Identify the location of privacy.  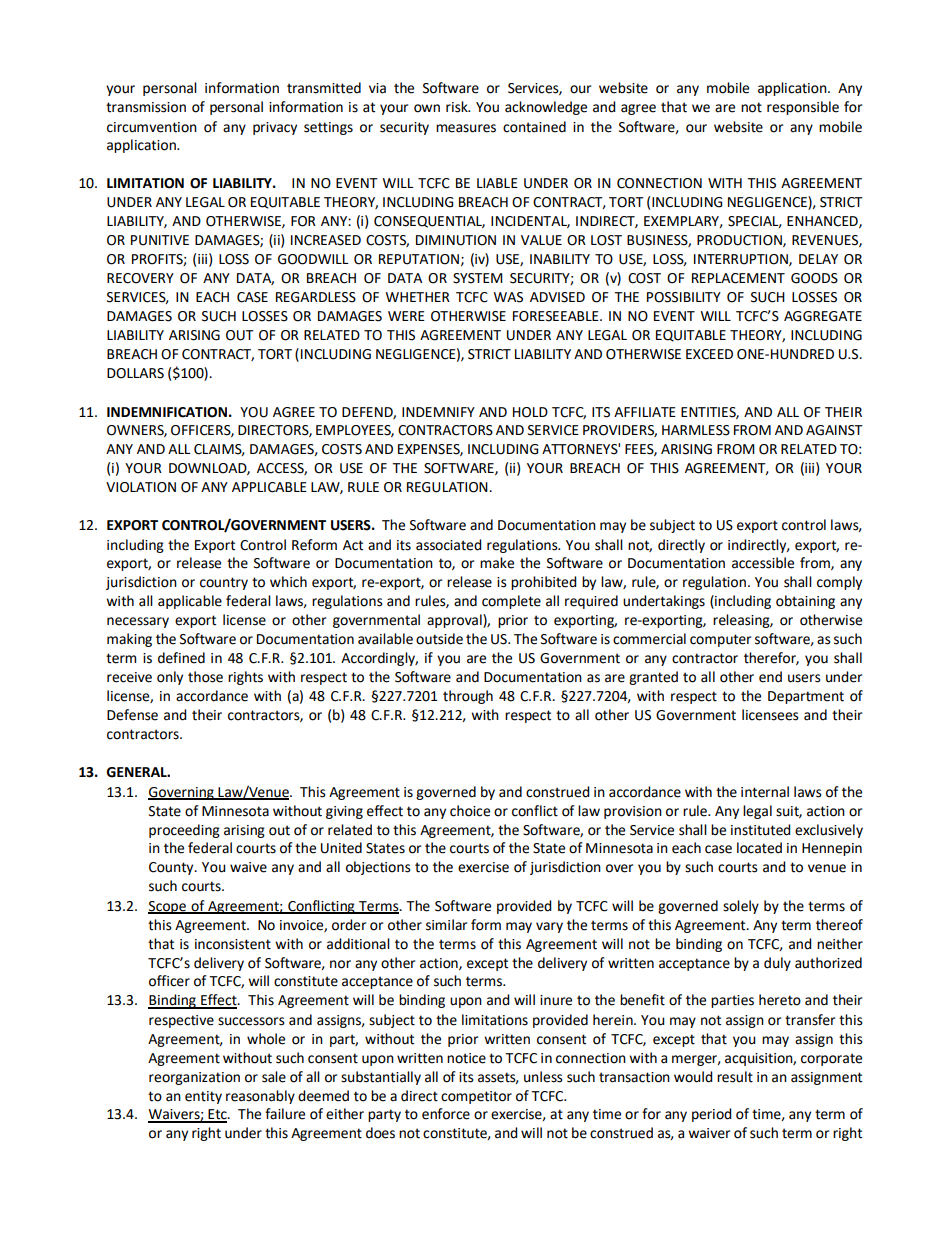
(275, 128).
